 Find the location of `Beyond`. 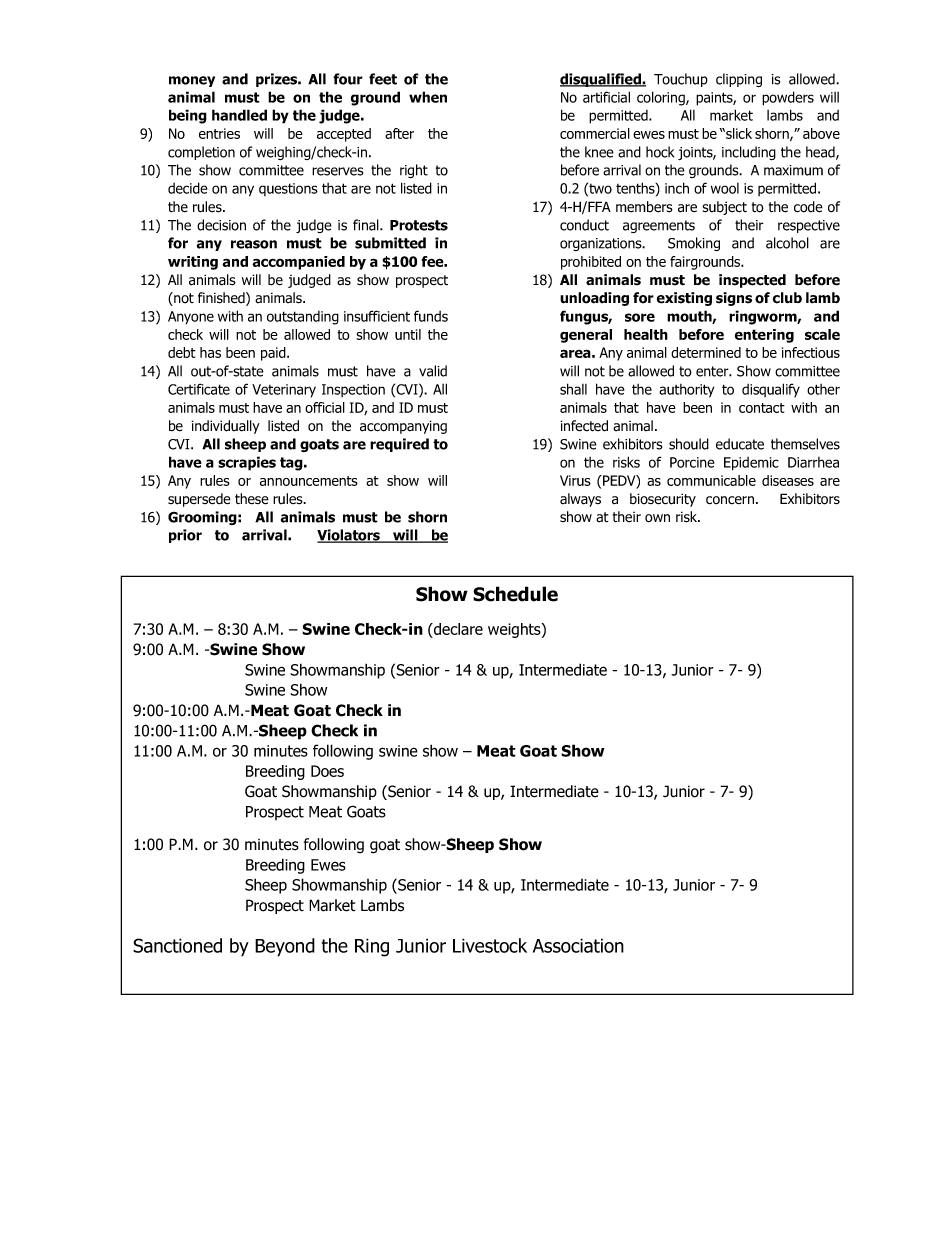

Beyond is located at coordinates (285, 947).
